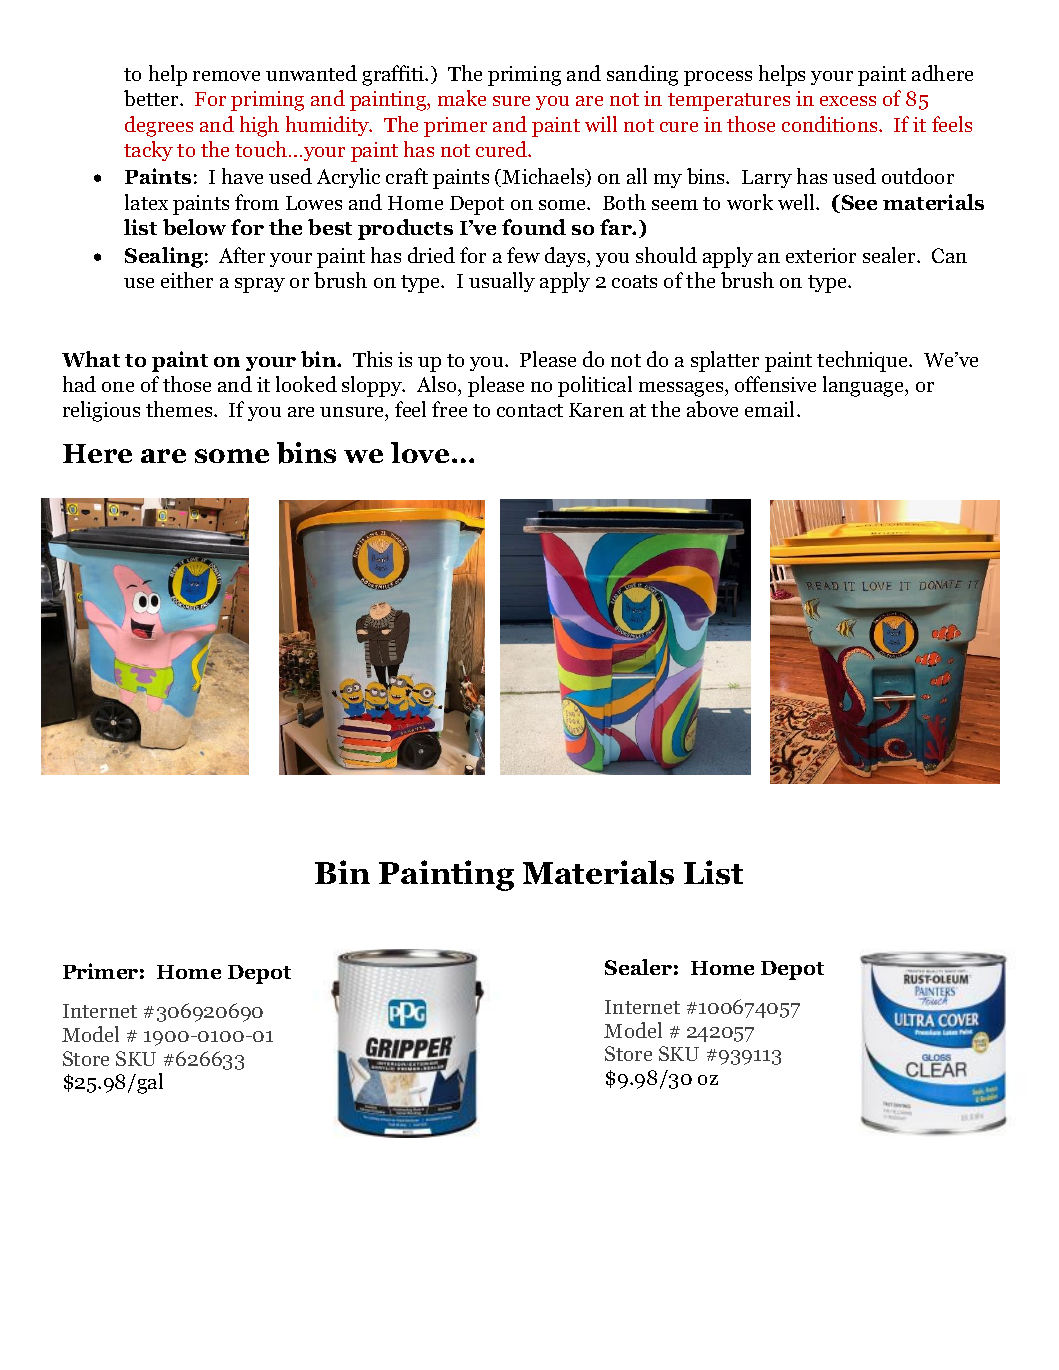  Describe the element at coordinates (180, 409) in the document. I see `themes` at that location.
